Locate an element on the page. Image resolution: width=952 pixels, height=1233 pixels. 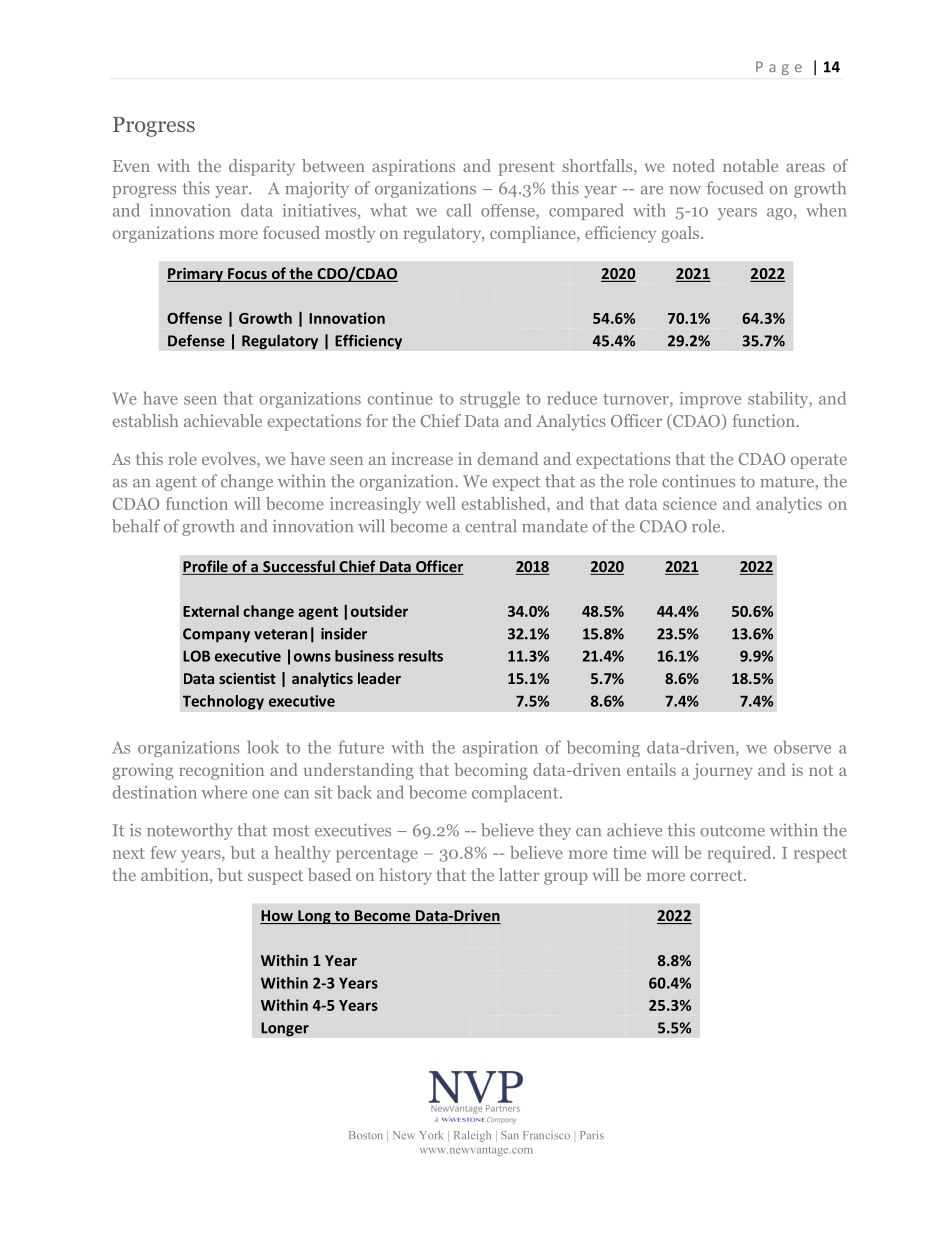
results is located at coordinates (421, 656).
